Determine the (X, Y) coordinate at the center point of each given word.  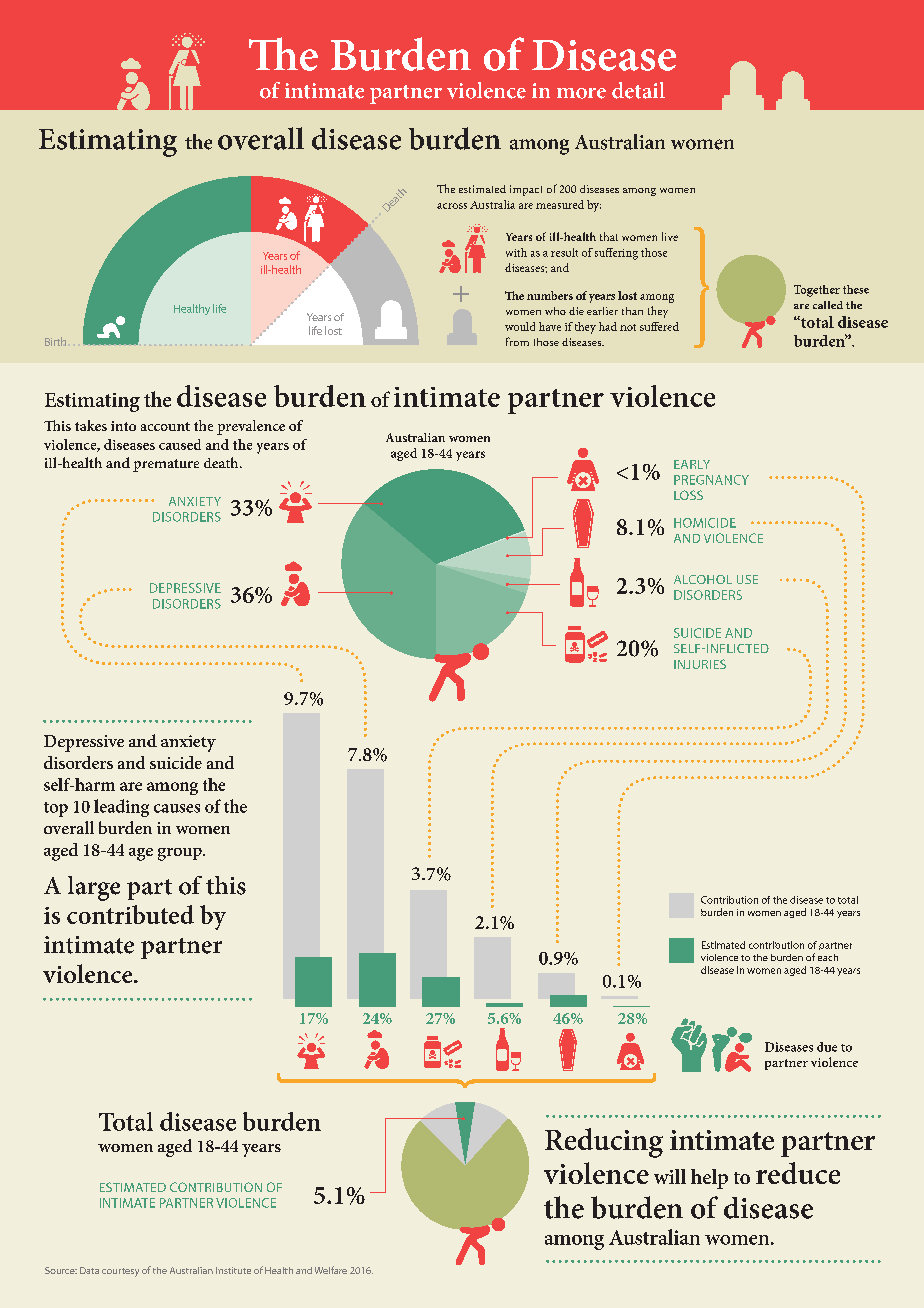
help (709, 1179)
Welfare (331, 1270)
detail (638, 90)
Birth (55, 341)
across (452, 206)
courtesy (120, 1272)
